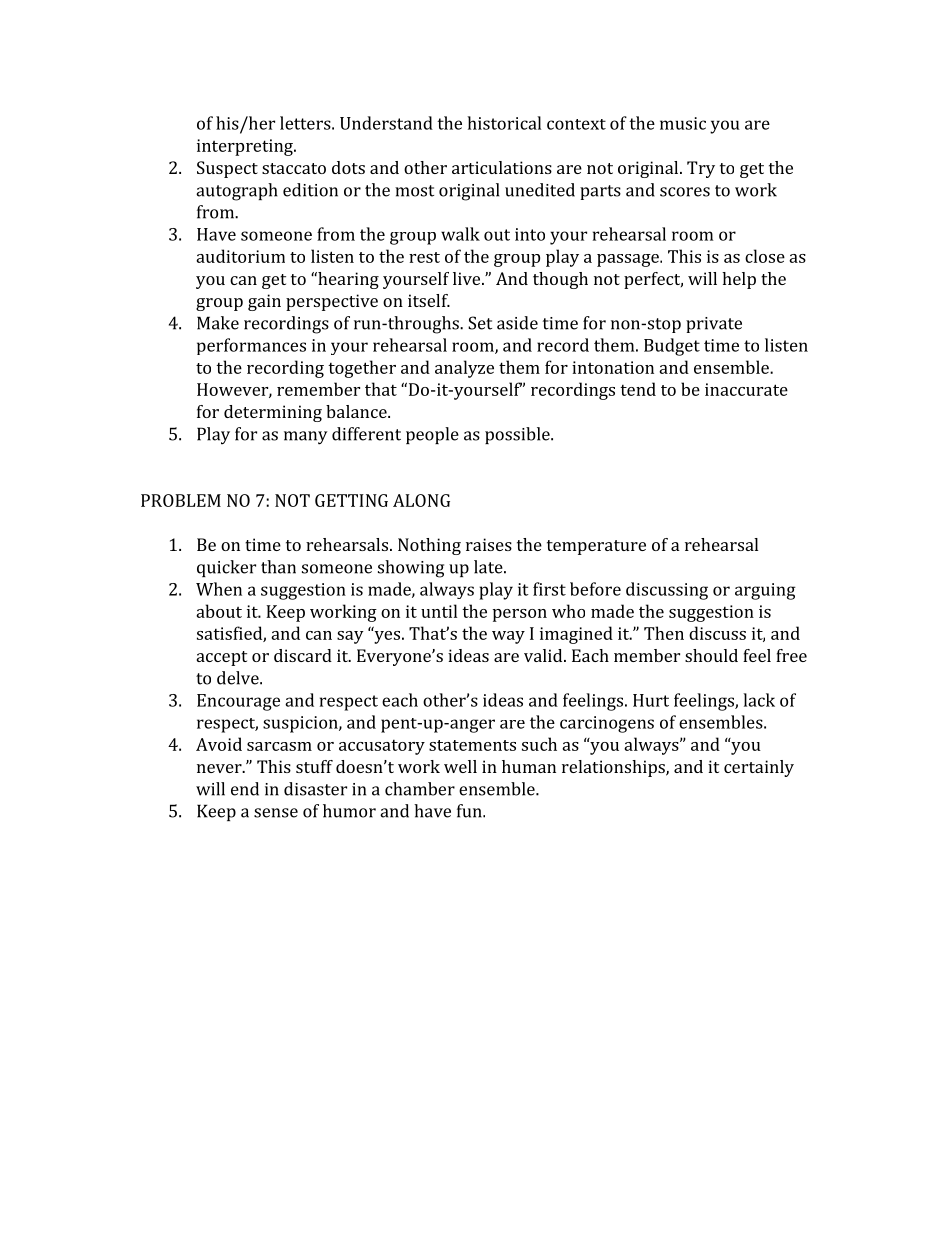  What do you see at coordinates (701, 169) in the document?
I see `Try` at bounding box center [701, 169].
